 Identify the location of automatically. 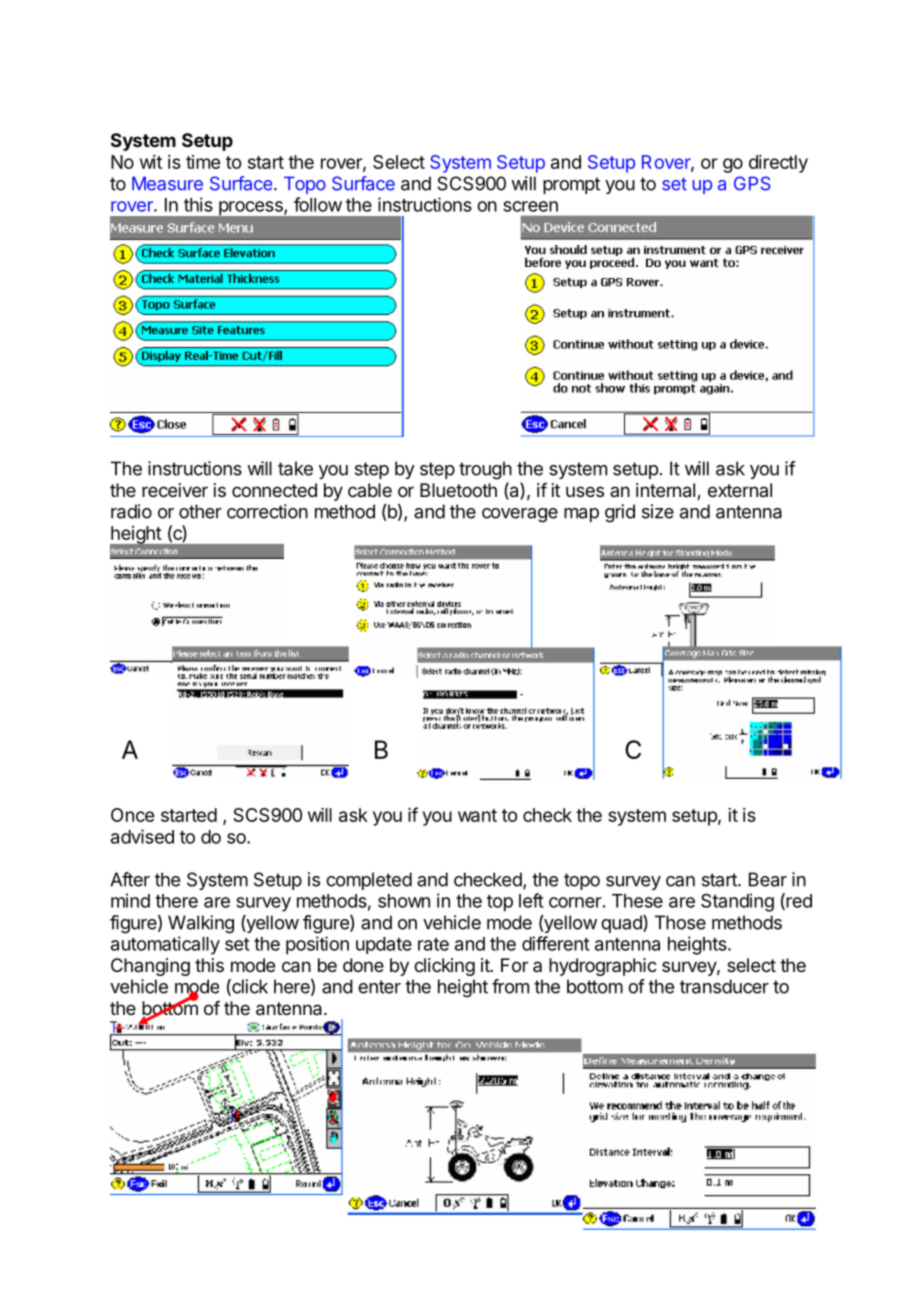
(165, 945).
